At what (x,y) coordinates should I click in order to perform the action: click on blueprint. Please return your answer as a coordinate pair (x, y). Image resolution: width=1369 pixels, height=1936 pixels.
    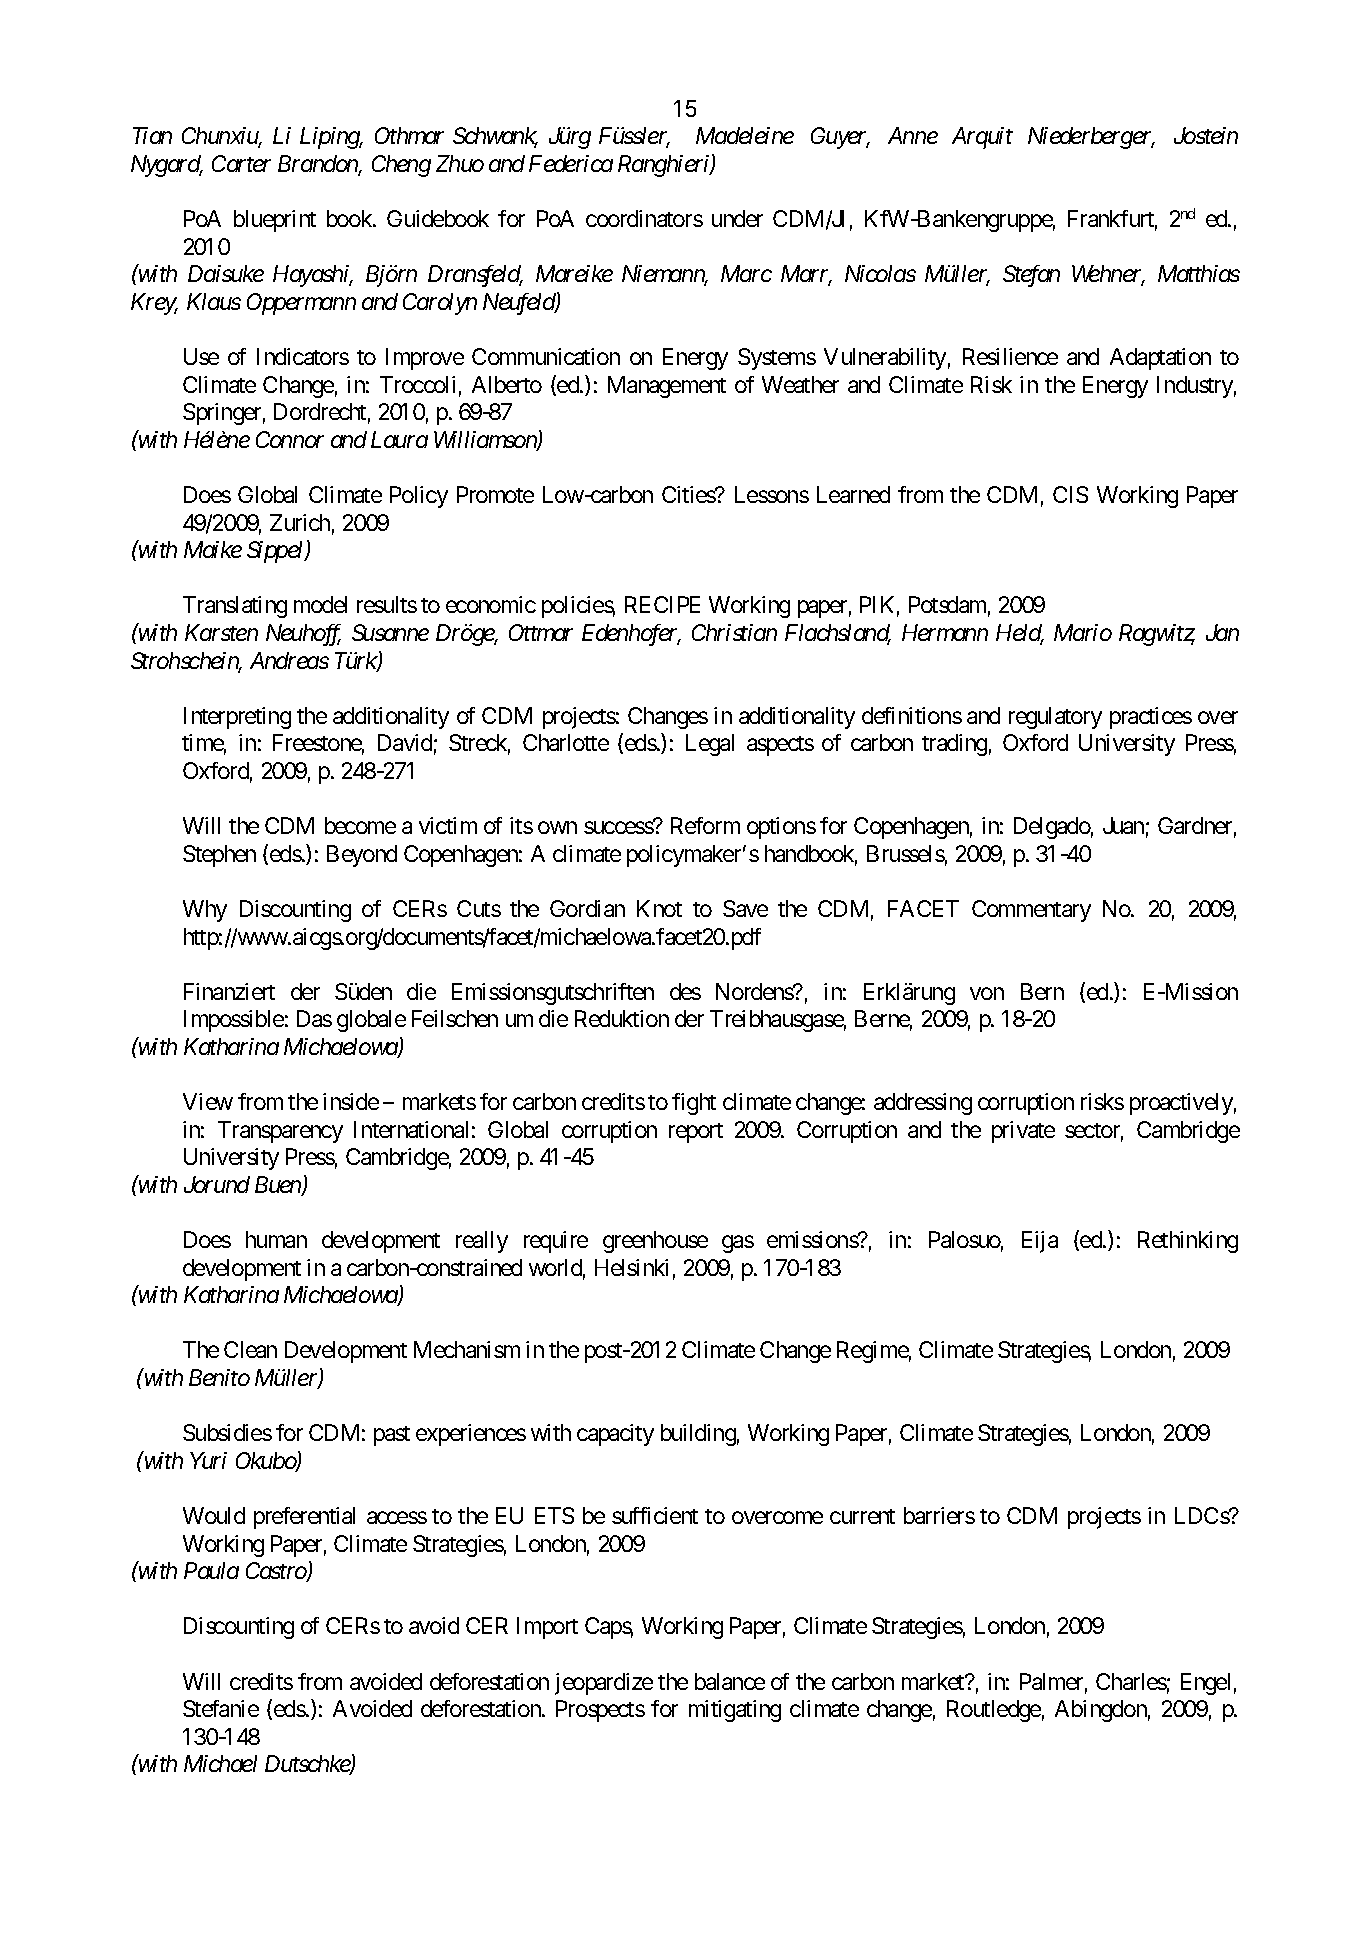
    Looking at the image, I should click on (275, 221).
